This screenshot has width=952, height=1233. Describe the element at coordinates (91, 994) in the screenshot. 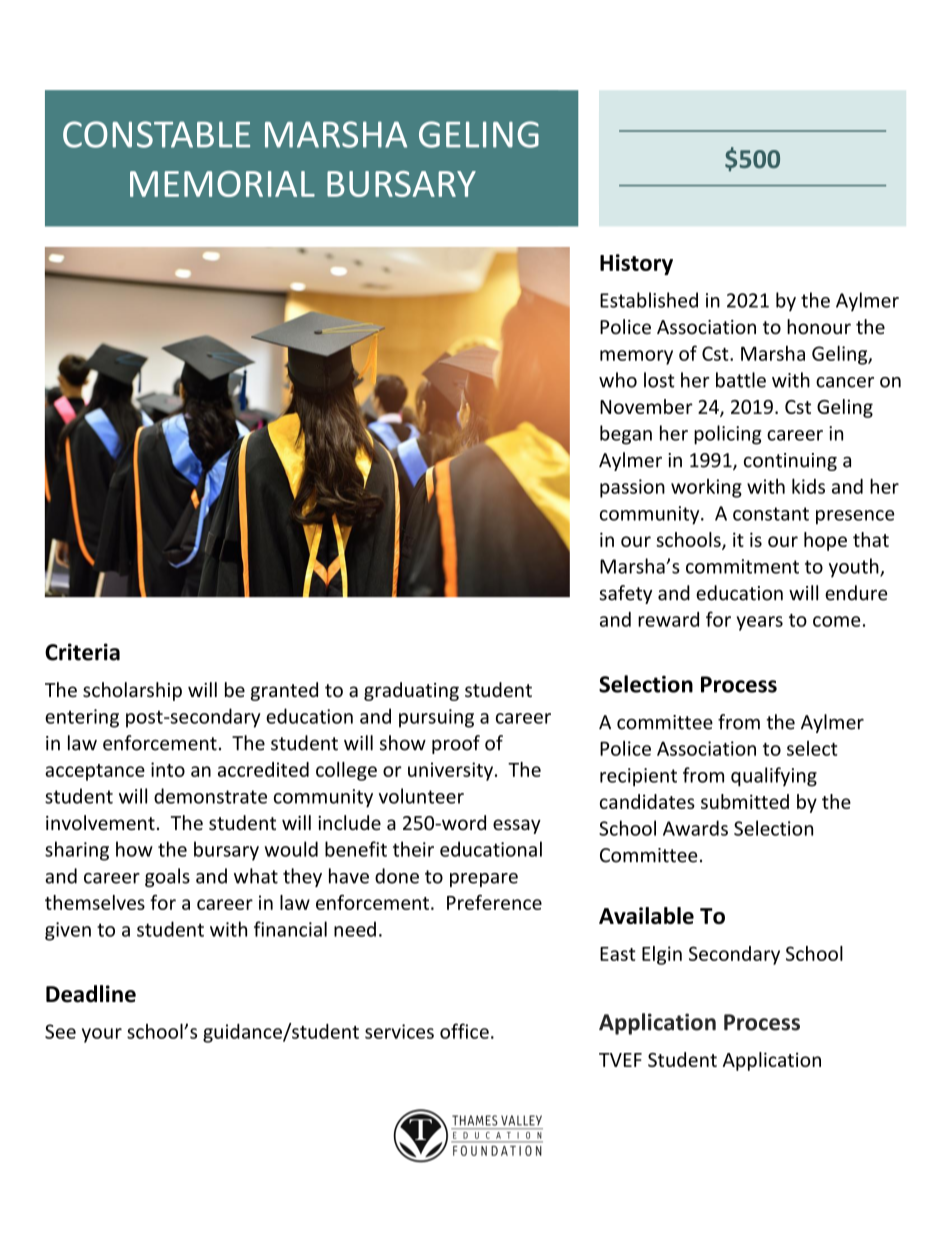

I see `Deadline` at that location.
